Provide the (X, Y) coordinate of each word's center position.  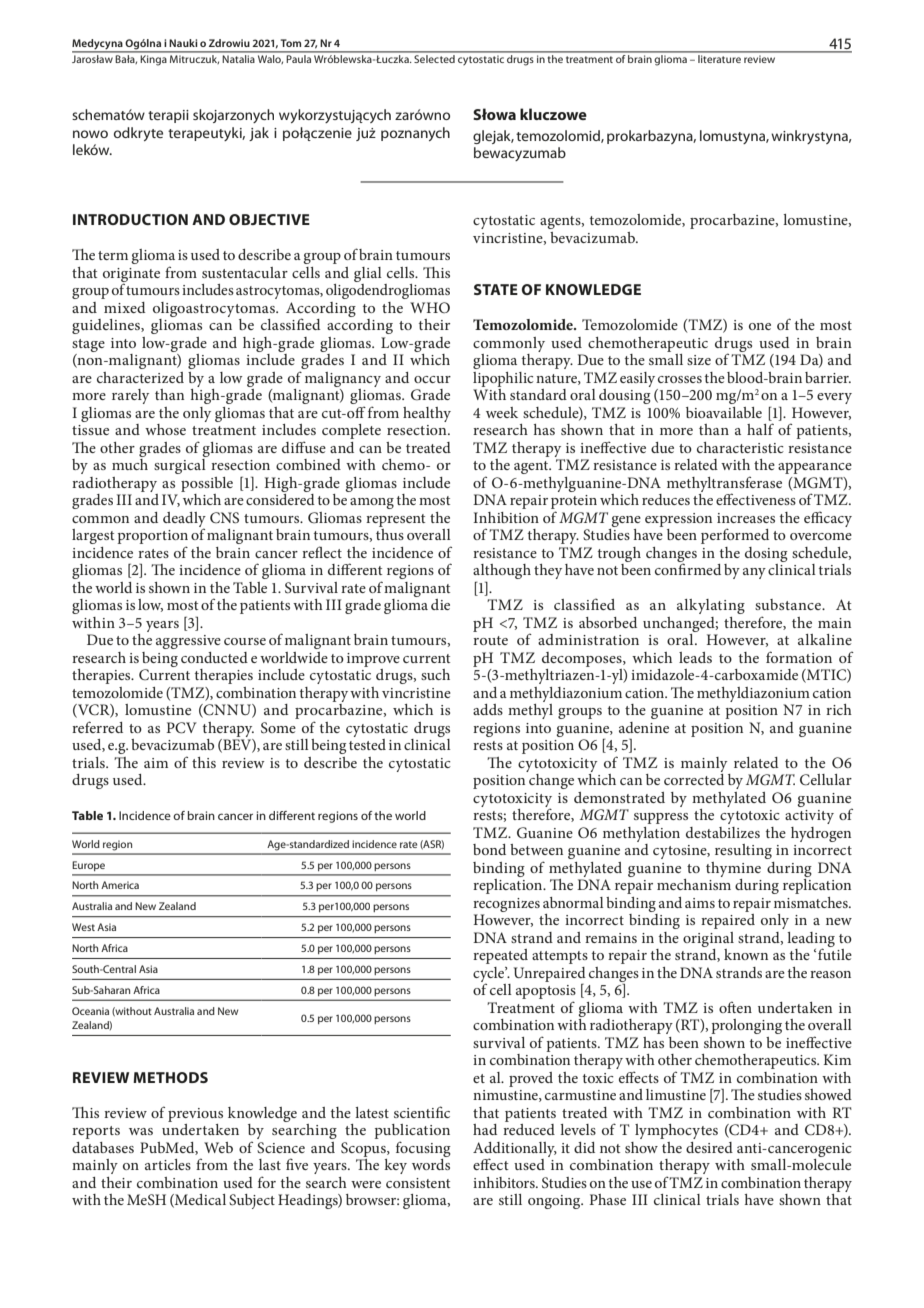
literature (719, 57)
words (431, 1163)
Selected (434, 57)
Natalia (239, 57)
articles (168, 1164)
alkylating (711, 606)
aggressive (188, 642)
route (490, 640)
